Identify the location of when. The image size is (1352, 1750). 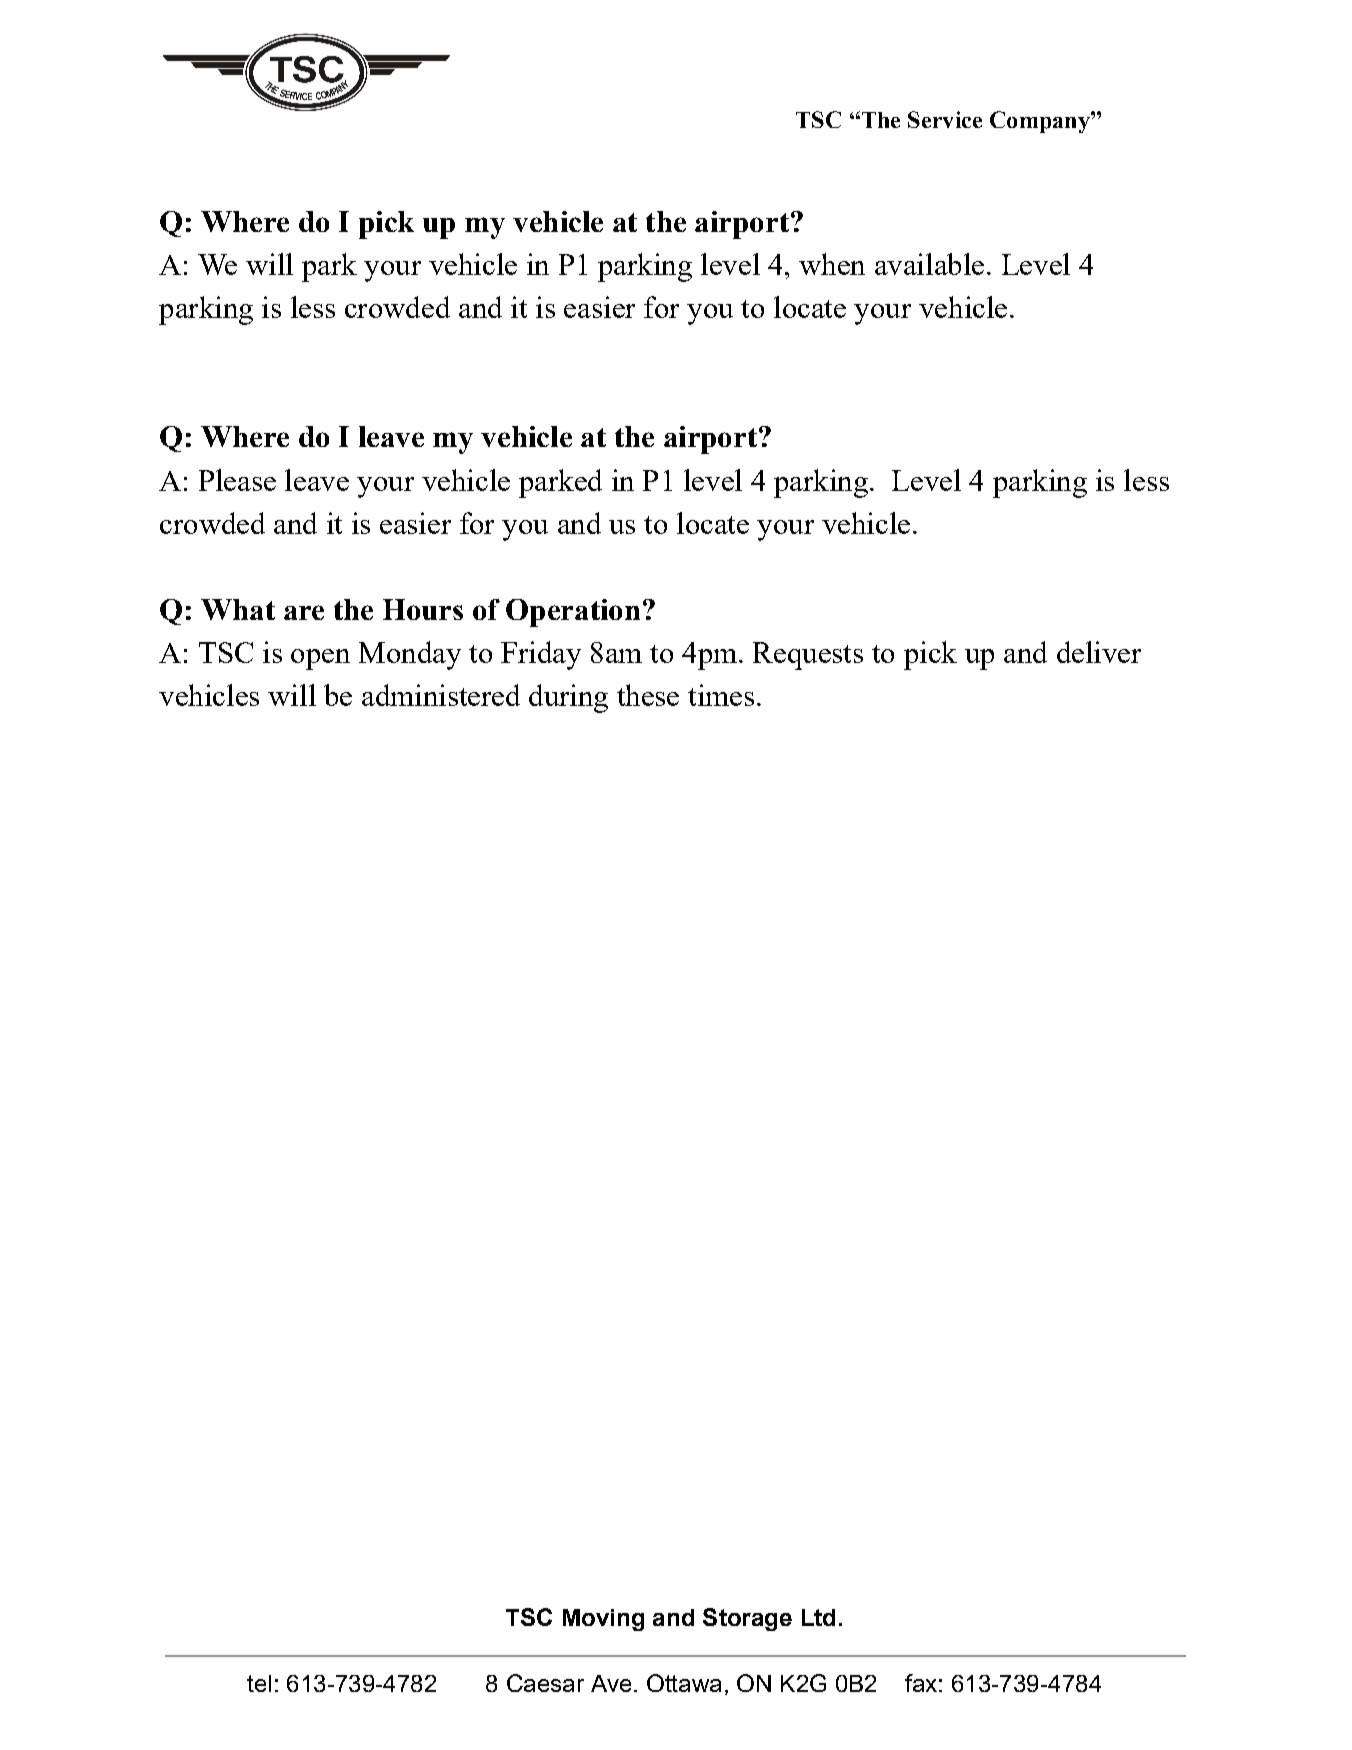
(832, 264).
